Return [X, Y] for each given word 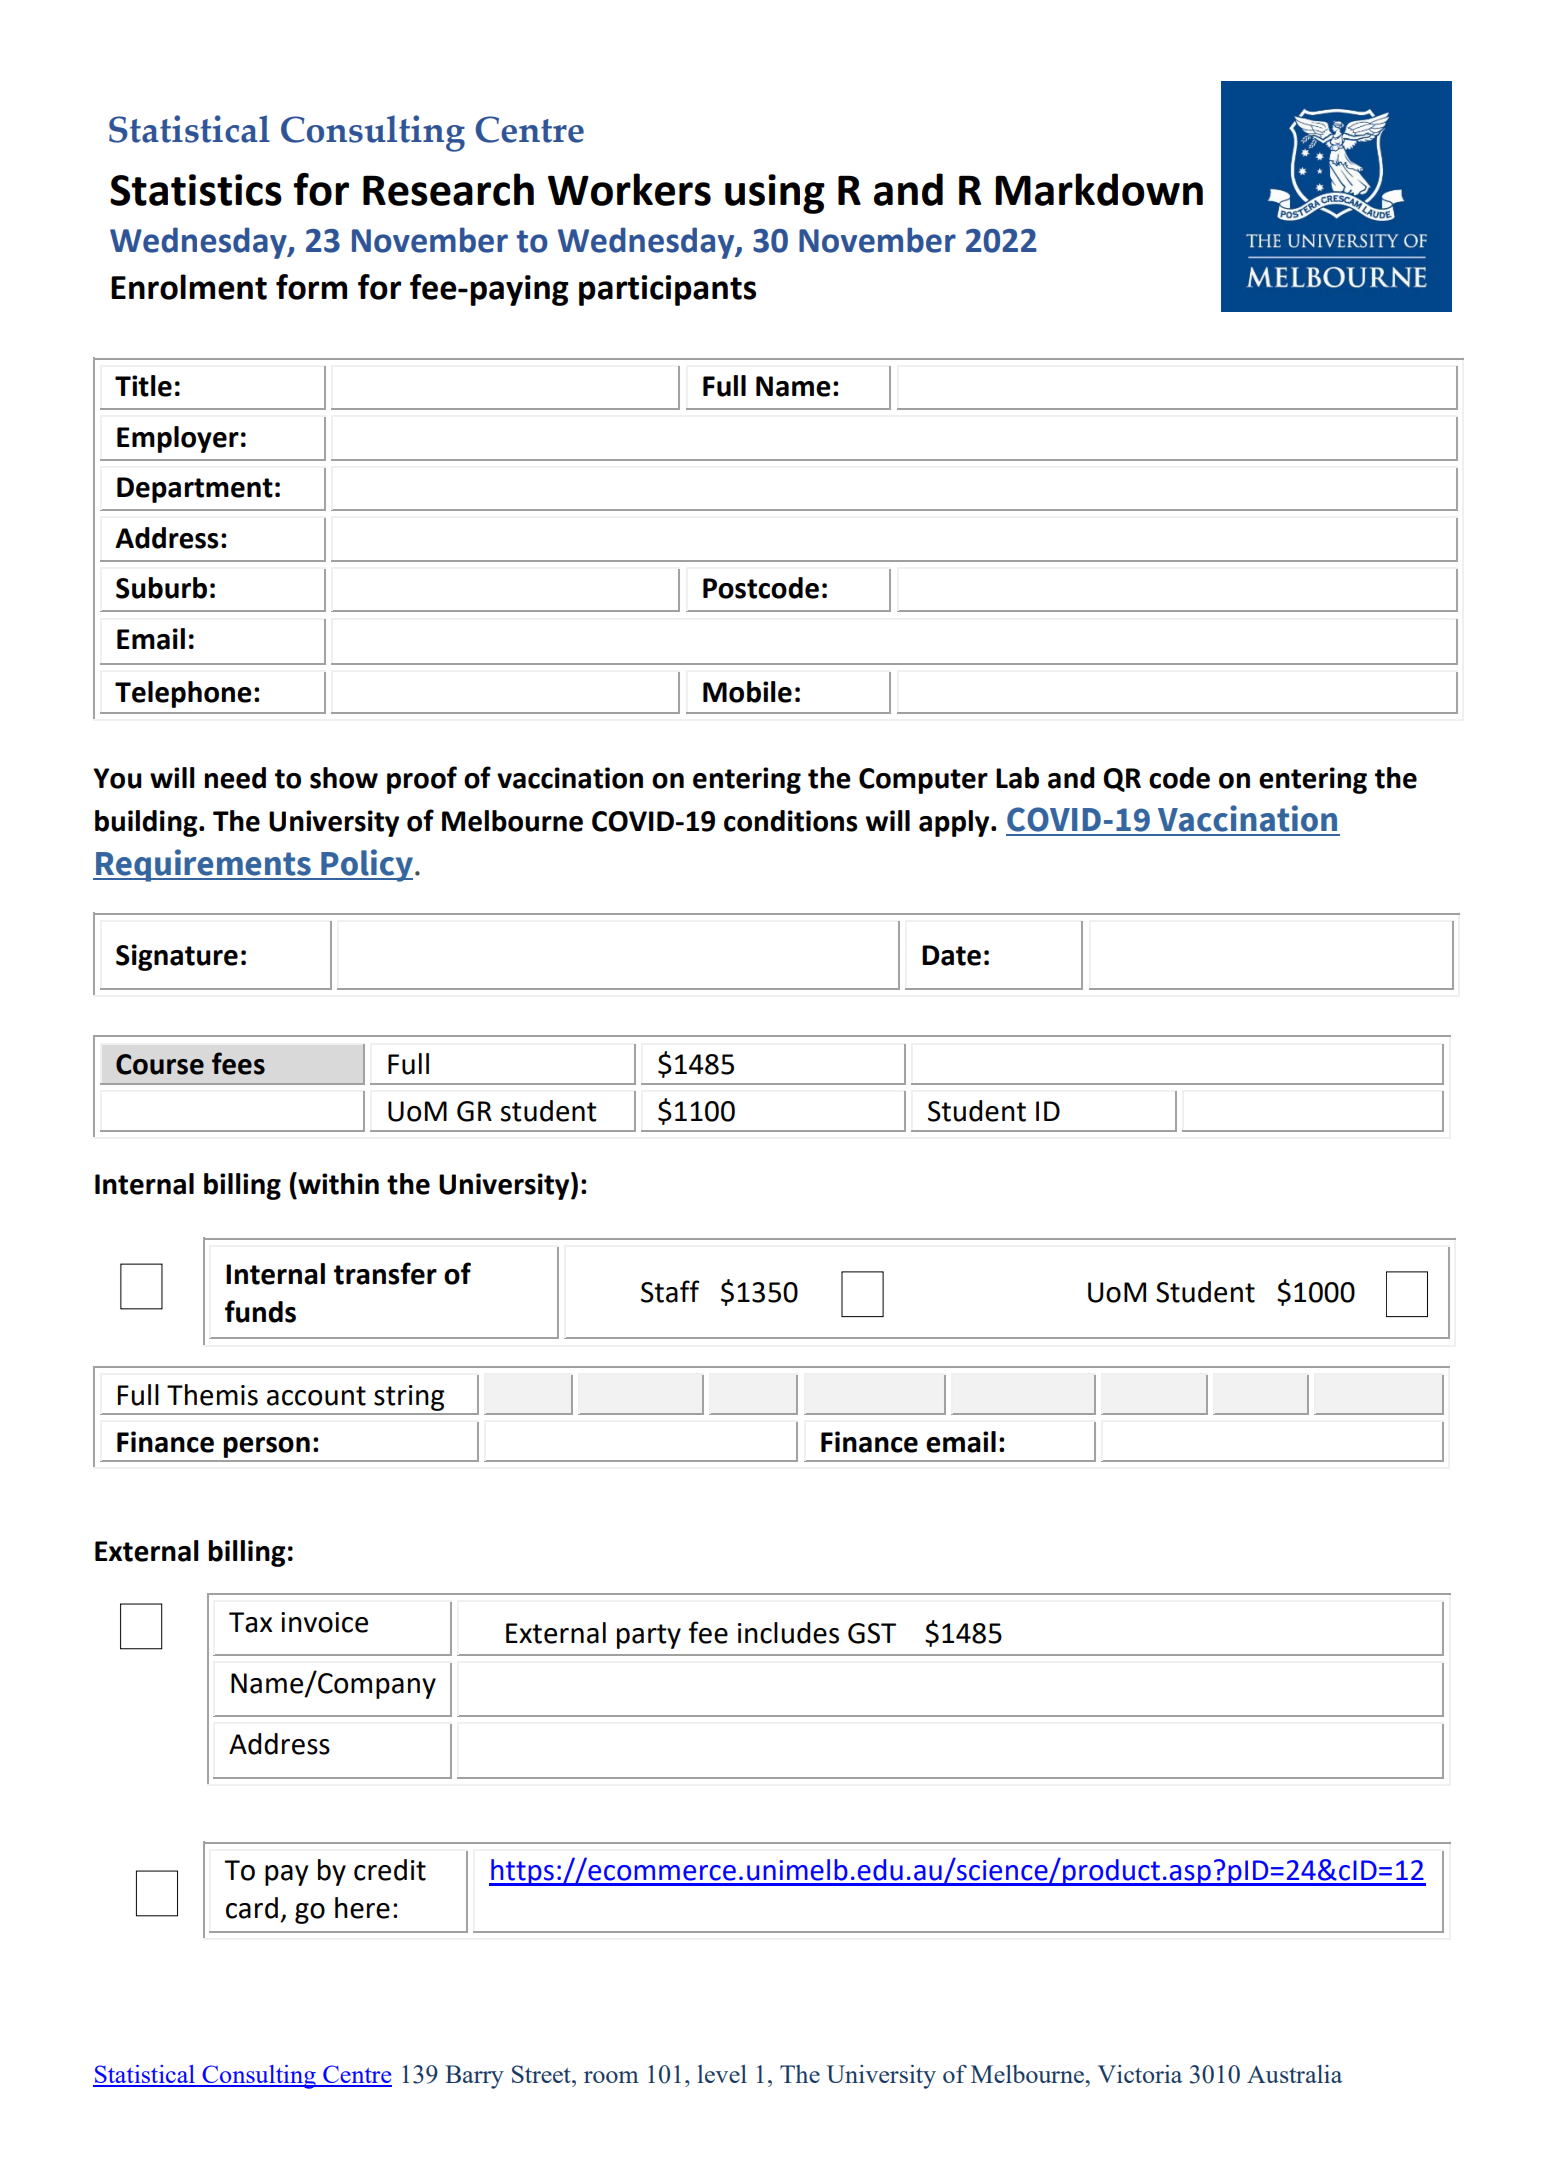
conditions [791, 821]
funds [260, 1311]
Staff [670, 1291]
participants [667, 290]
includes [788, 1633]
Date [951, 955]
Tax [250, 1622]
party [649, 1636]
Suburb [161, 588]
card [252, 1908]
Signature [177, 957]
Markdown [1099, 189]
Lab [1017, 778]
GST [872, 1633]
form [311, 287]
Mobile [747, 692]
